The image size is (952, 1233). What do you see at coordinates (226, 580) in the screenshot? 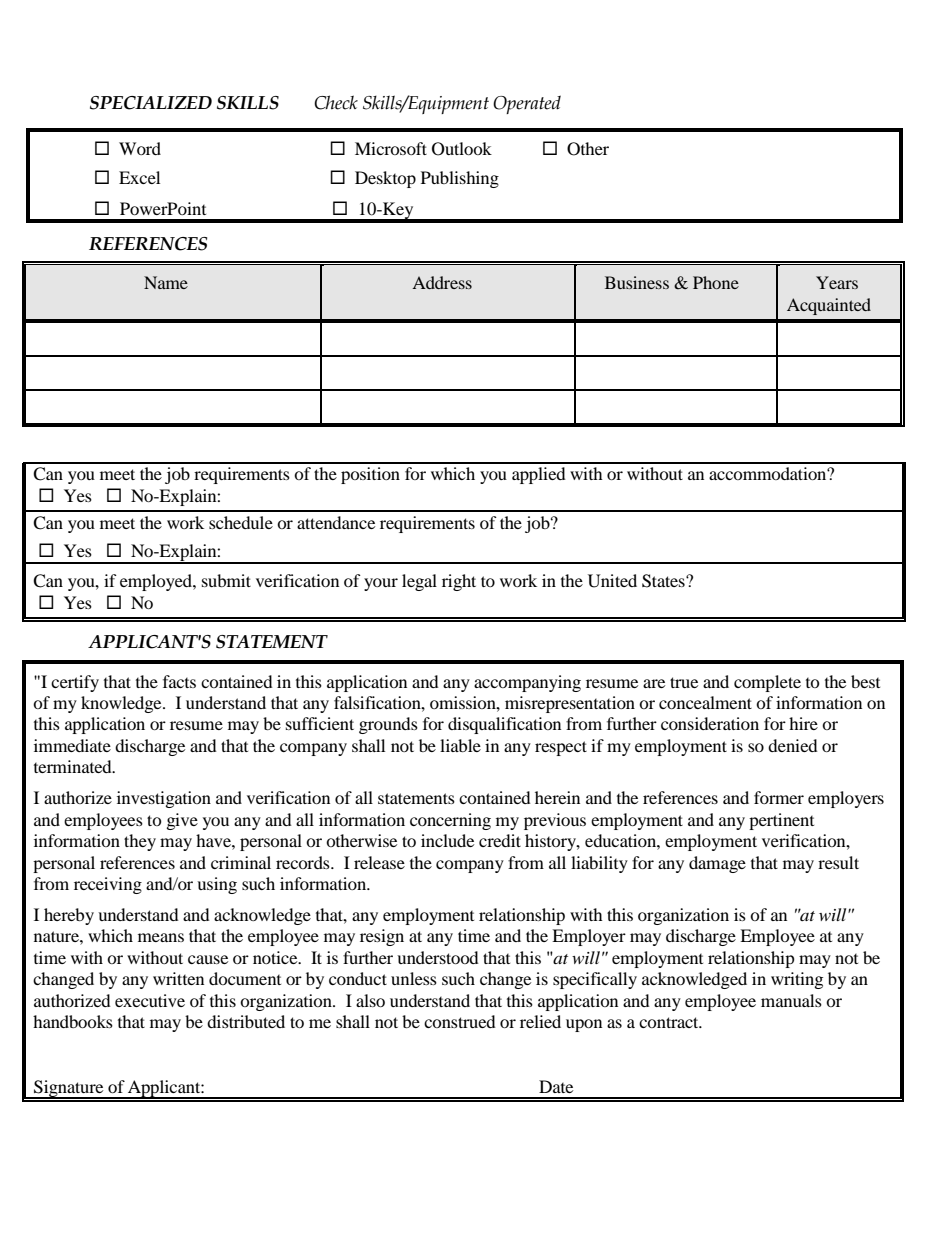
I see `submit` at bounding box center [226, 580].
